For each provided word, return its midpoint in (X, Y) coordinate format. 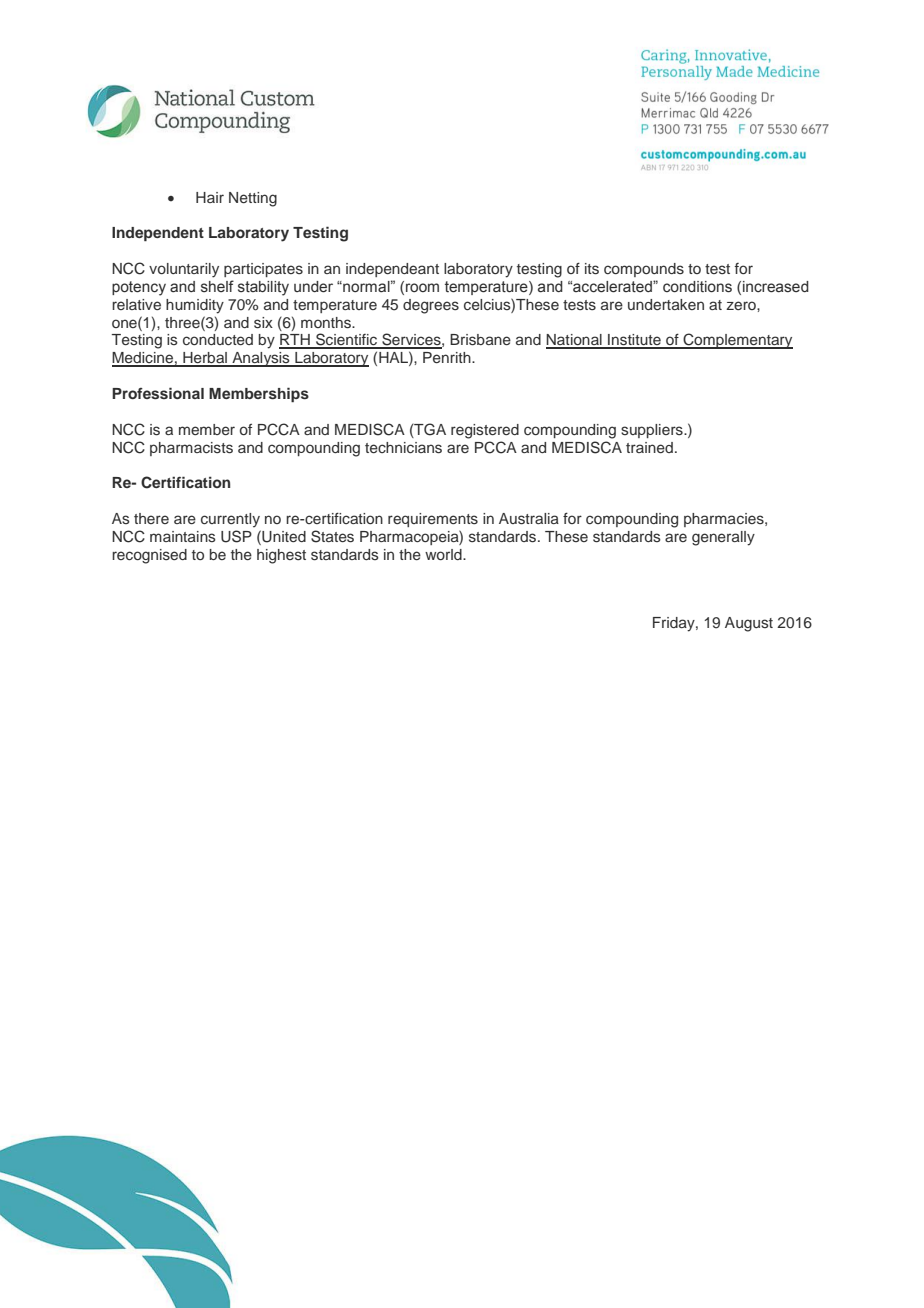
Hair (210, 197)
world (444, 554)
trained (649, 447)
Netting (253, 199)
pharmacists (191, 449)
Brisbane (480, 340)
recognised (149, 556)
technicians (403, 448)
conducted (218, 339)
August (749, 624)
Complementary (737, 341)
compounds (644, 270)
